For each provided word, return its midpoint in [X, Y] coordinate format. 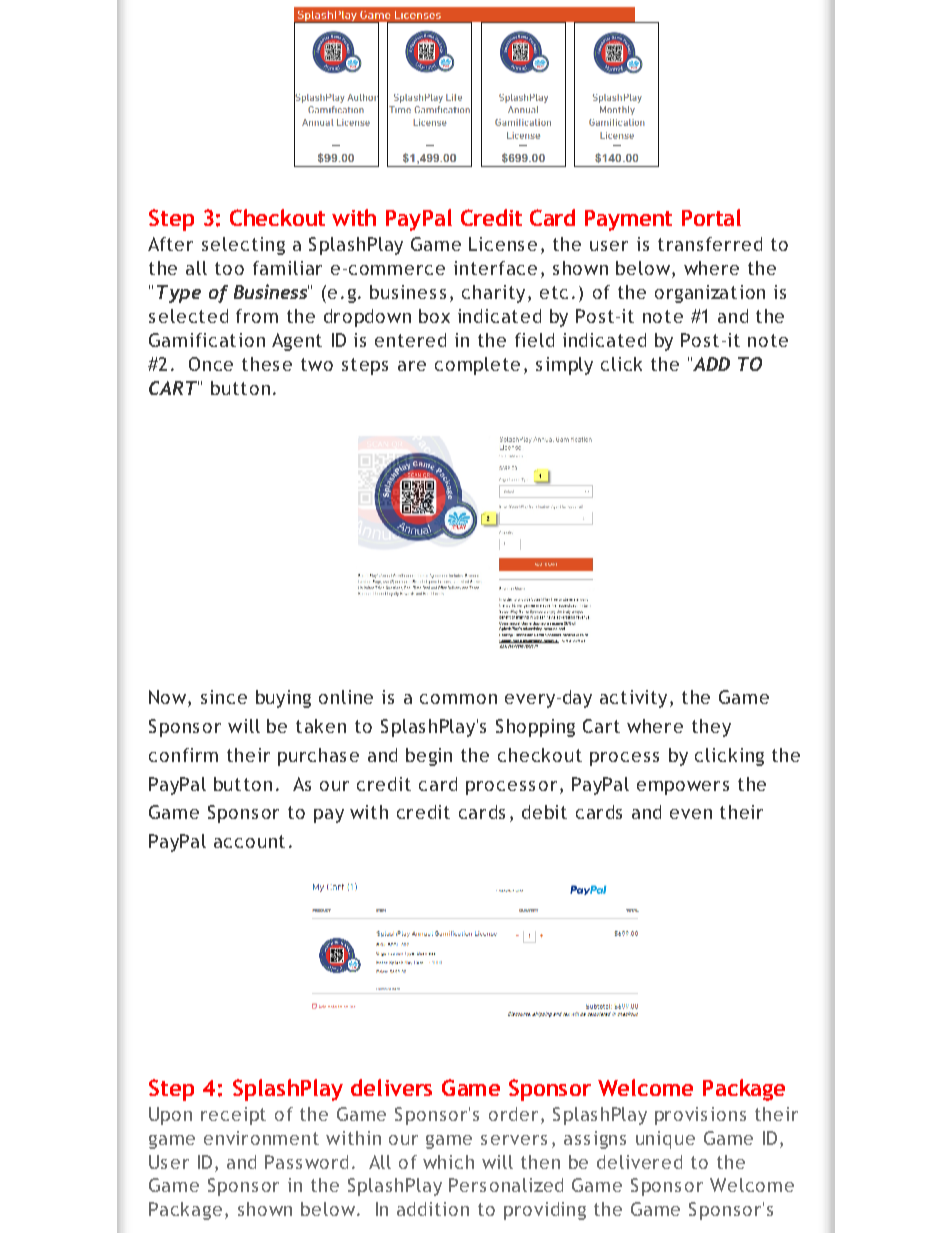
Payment [628, 220]
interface [495, 268]
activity [633, 699]
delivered [639, 1162]
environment [261, 1138]
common [458, 699]
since [224, 697]
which [448, 1162]
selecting [243, 246]
